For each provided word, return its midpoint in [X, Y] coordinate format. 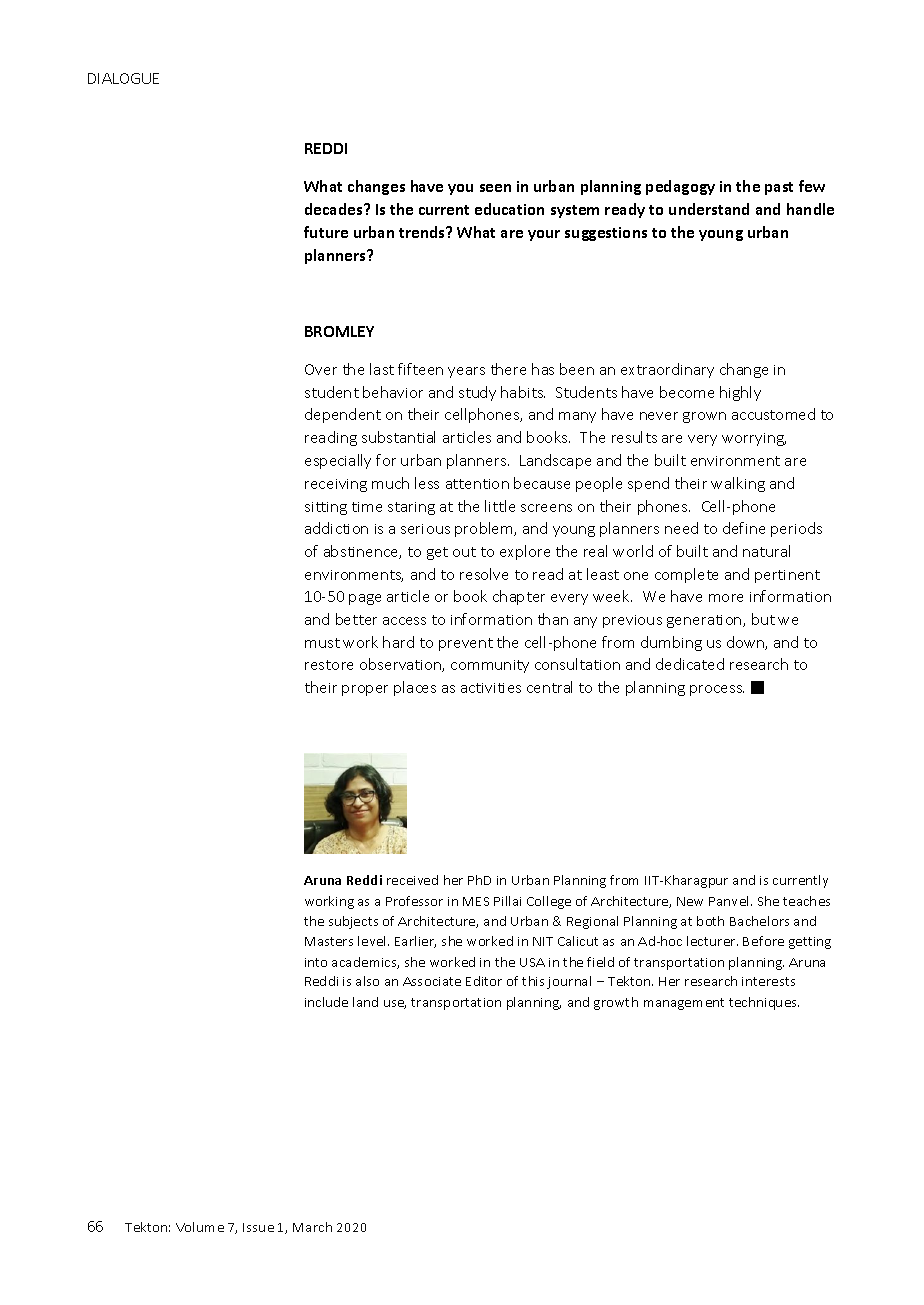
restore [329, 665]
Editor [484, 981]
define [744, 528]
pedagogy [680, 187]
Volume [200, 1227]
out [464, 552]
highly [740, 393]
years [466, 372]
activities [491, 688]
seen [495, 188]
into [316, 962]
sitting [326, 508]
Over [321, 369]
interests [768, 981]
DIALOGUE [123, 78]
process [717, 690]
